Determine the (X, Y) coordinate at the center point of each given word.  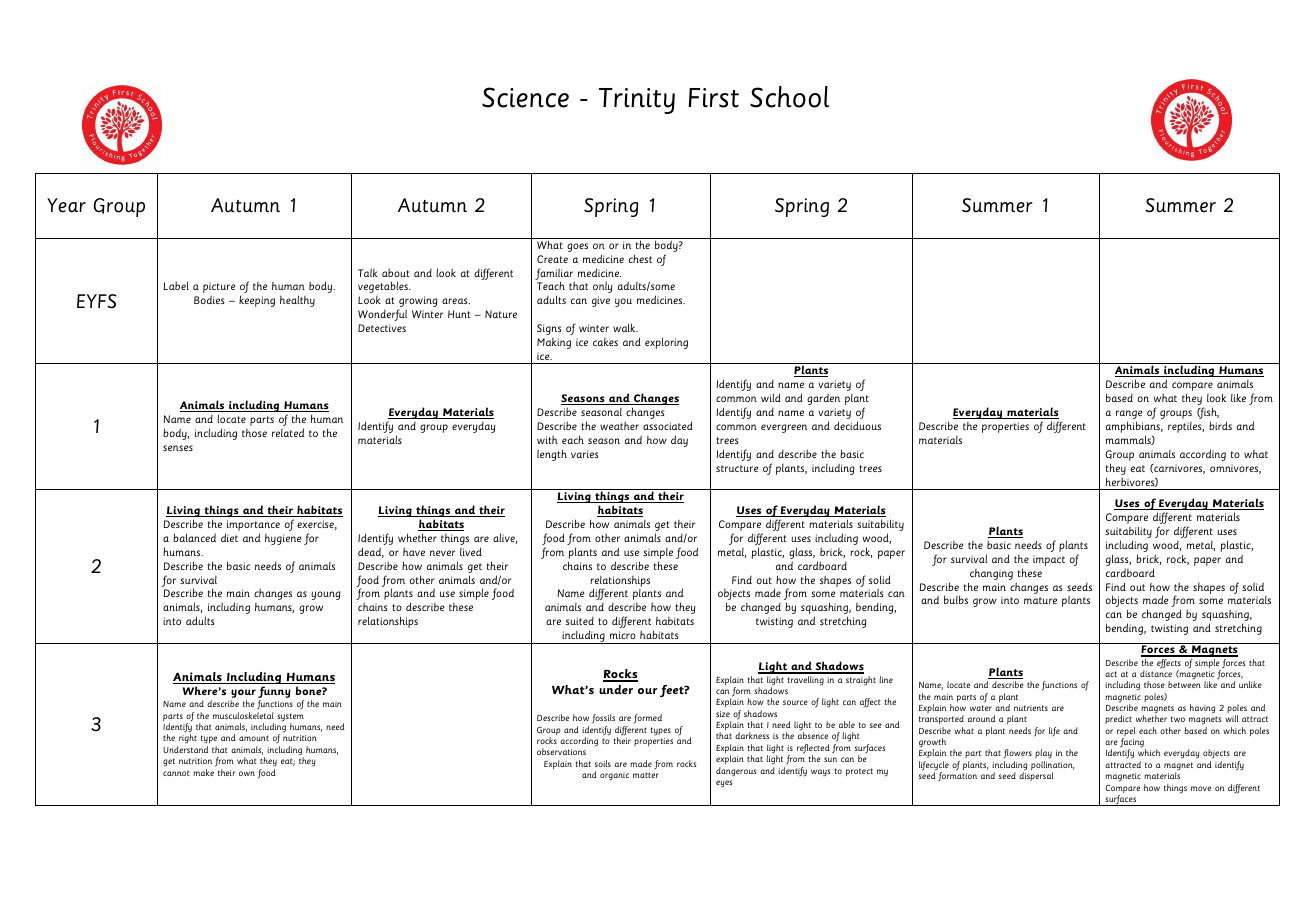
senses (178, 448)
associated (668, 425)
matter (646, 775)
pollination (1052, 767)
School (789, 97)
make (203, 772)
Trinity (637, 101)
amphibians (1134, 428)
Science (525, 97)
